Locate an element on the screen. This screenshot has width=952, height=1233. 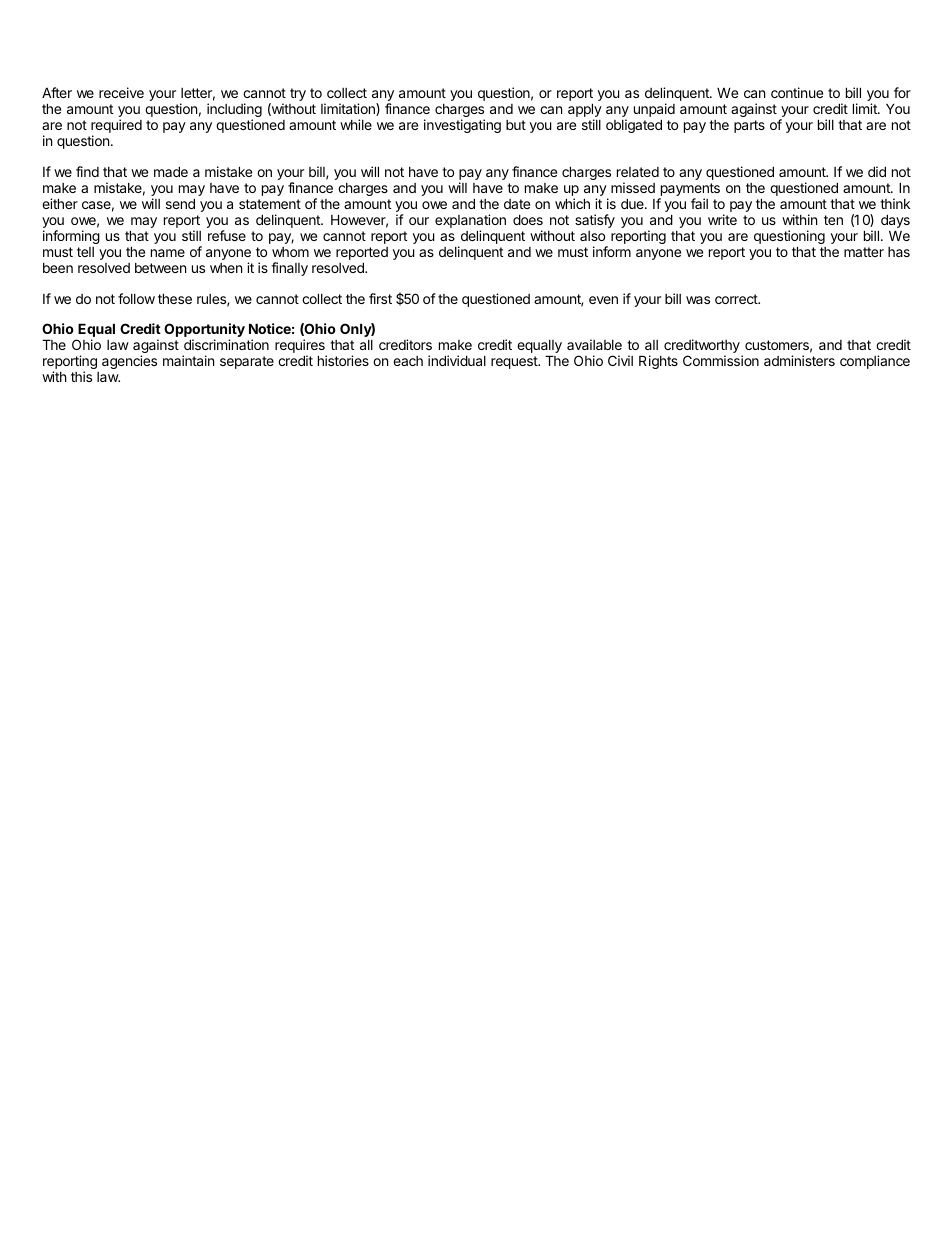
refuse is located at coordinates (227, 235).
